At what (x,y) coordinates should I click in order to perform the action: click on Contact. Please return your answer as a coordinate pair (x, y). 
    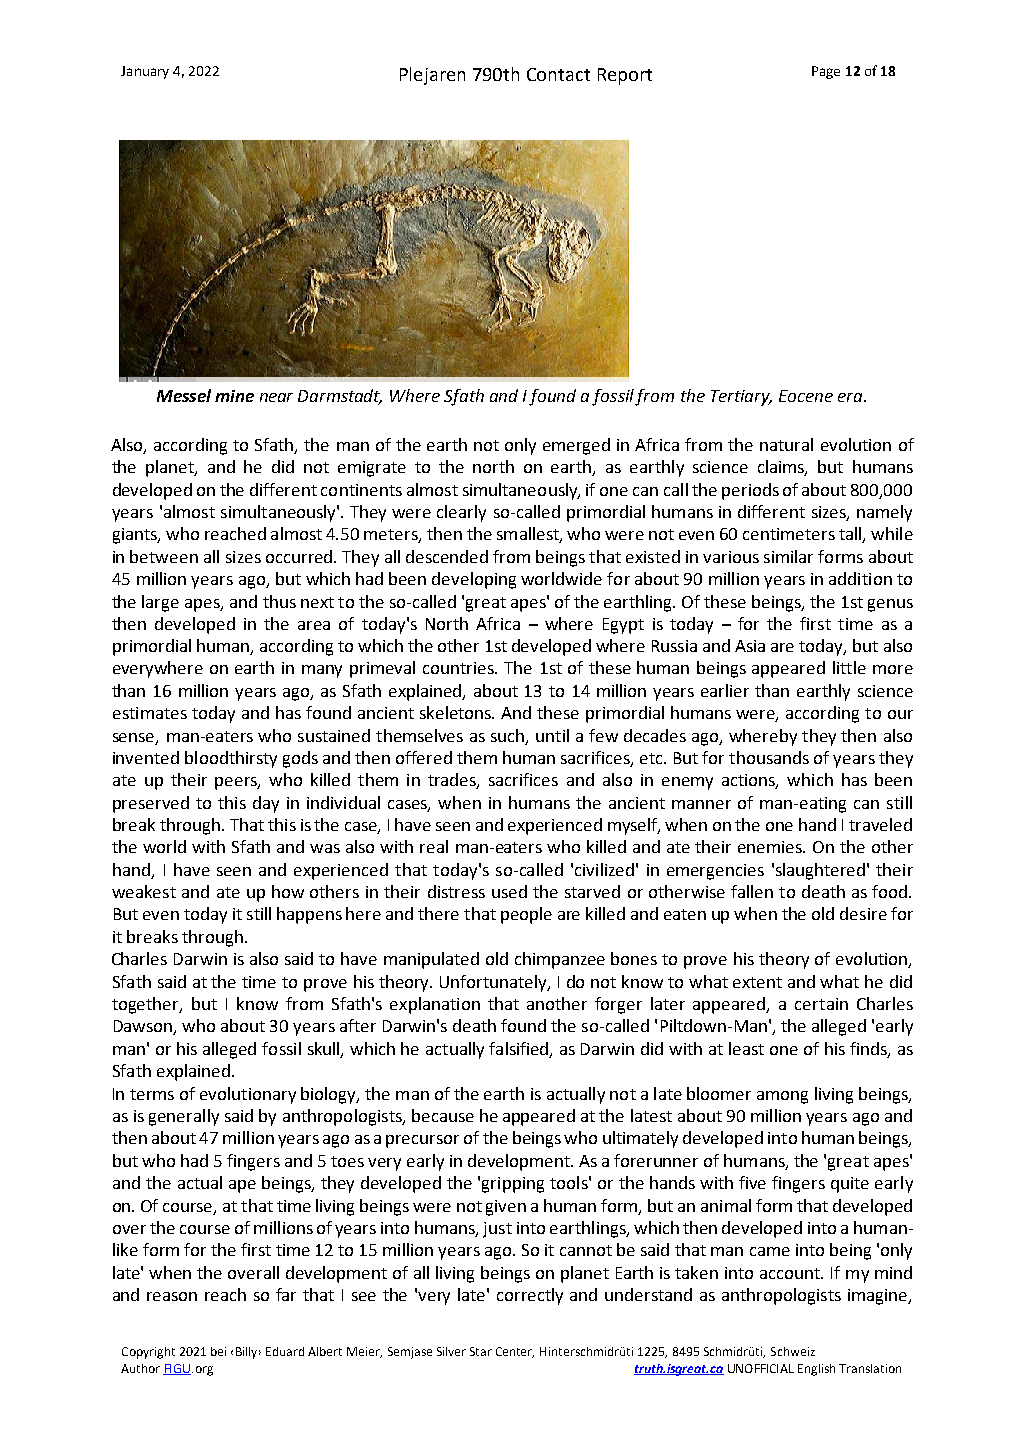
    Looking at the image, I should click on (558, 74).
